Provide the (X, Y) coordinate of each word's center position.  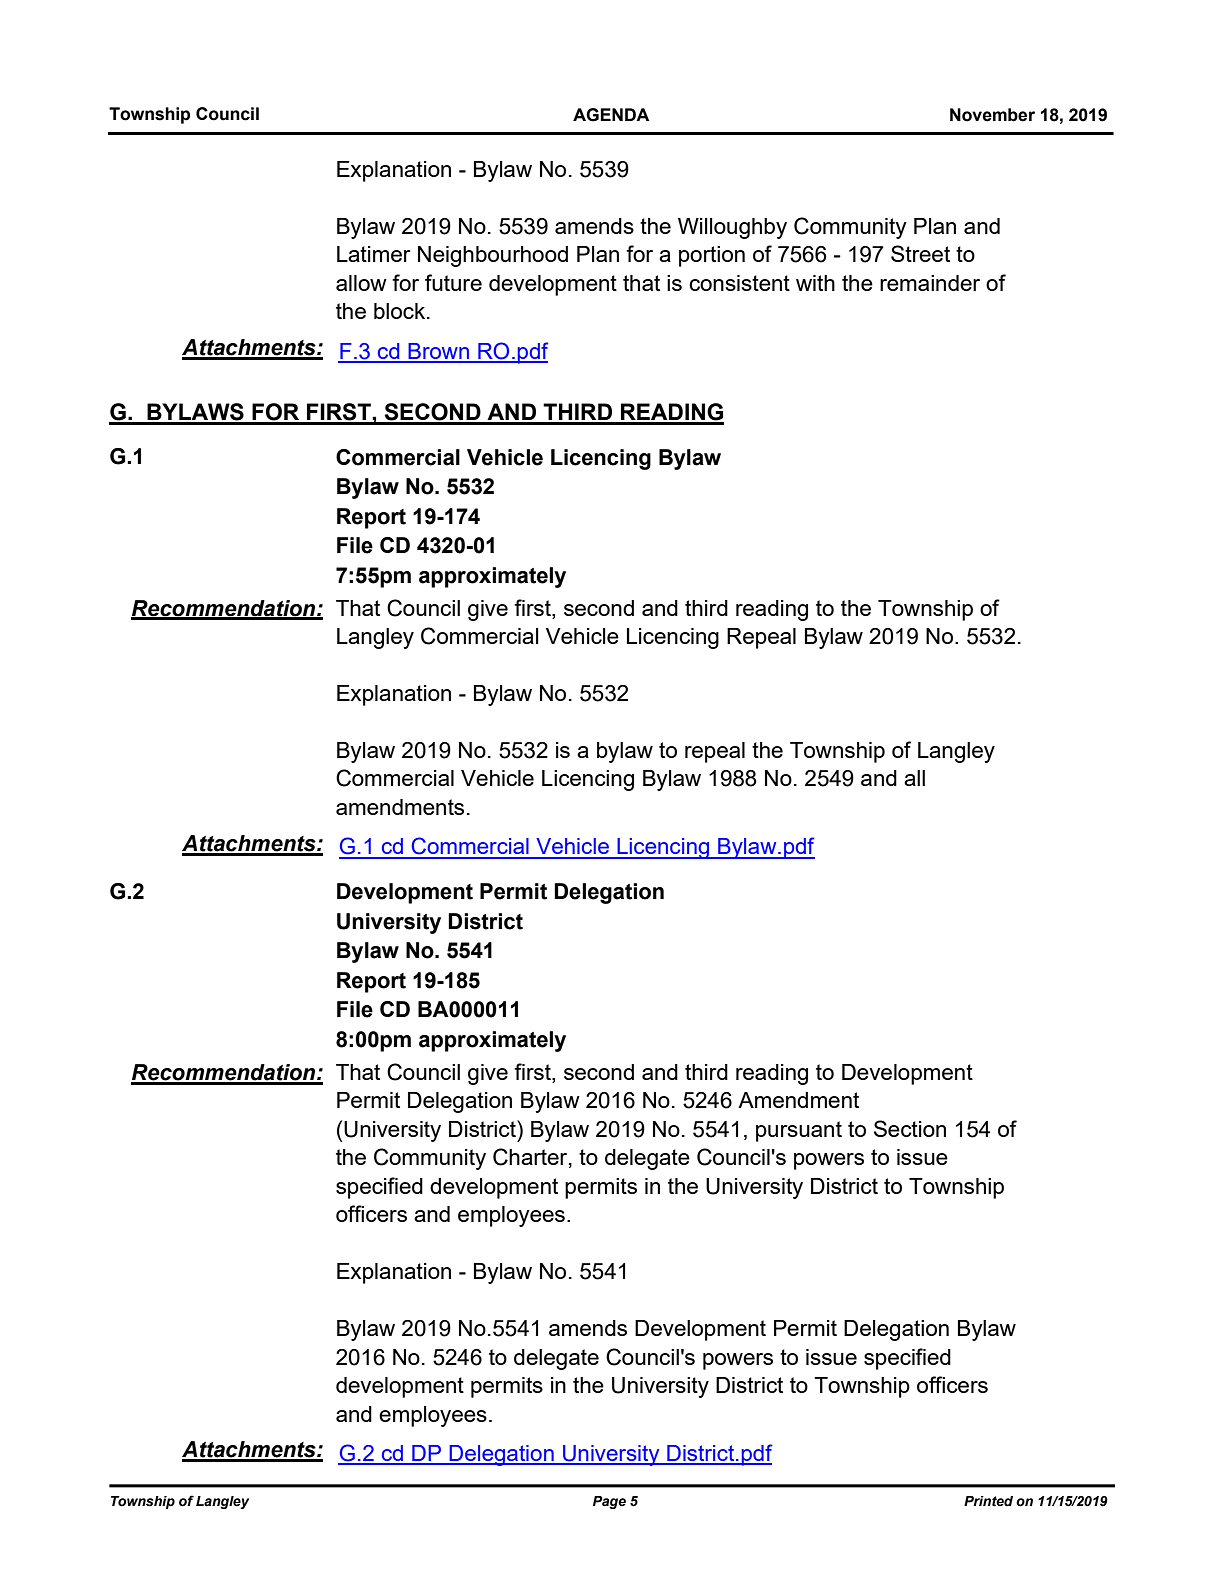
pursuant (799, 1131)
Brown (438, 352)
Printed (988, 1501)
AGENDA (611, 115)
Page (609, 1502)
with (815, 283)
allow (361, 283)
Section (910, 1128)
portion (712, 256)
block (401, 311)
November (992, 115)
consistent (739, 283)
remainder (930, 283)
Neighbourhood (493, 256)
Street (920, 253)
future (453, 282)
